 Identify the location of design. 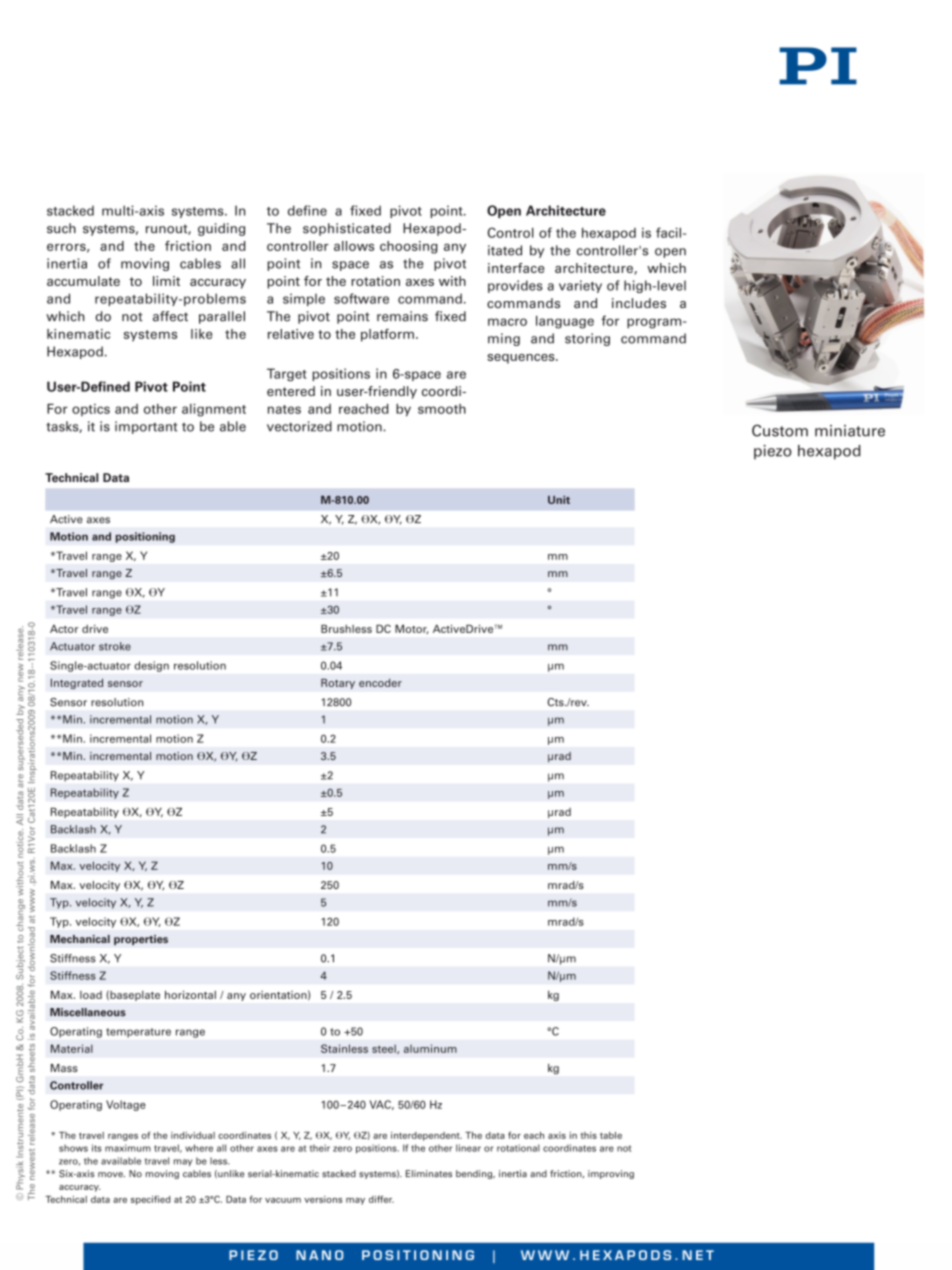
(152, 666).
